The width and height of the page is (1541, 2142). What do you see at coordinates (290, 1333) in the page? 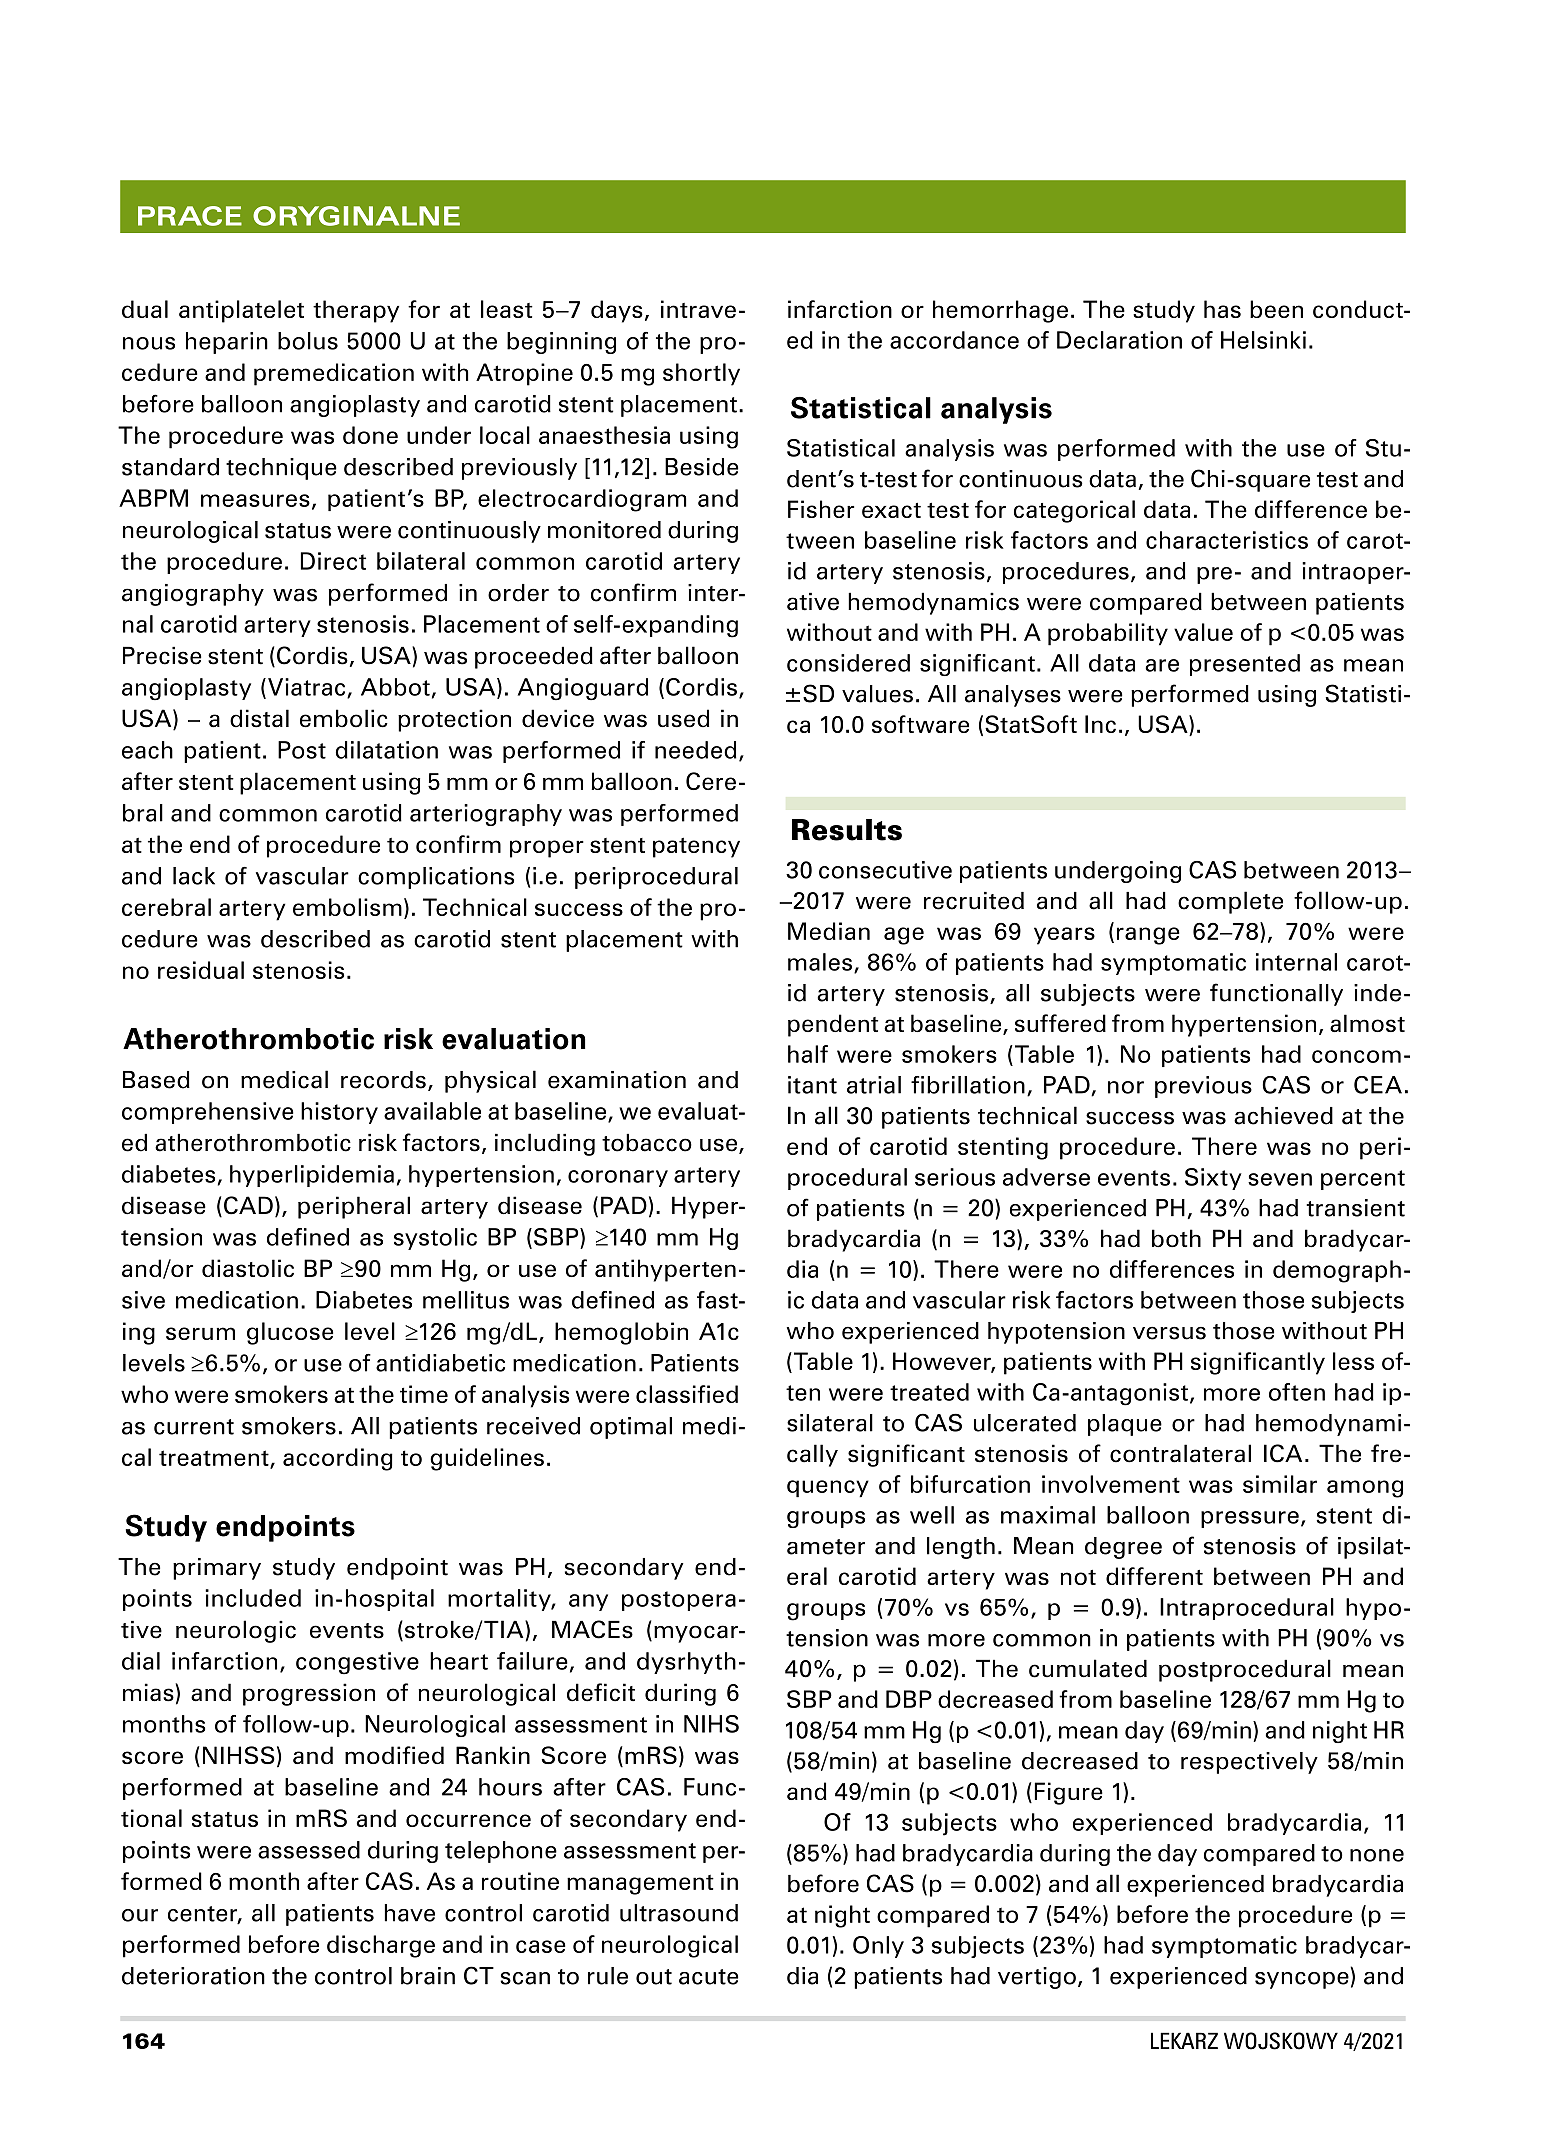
I see `glucose` at bounding box center [290, 1333].
